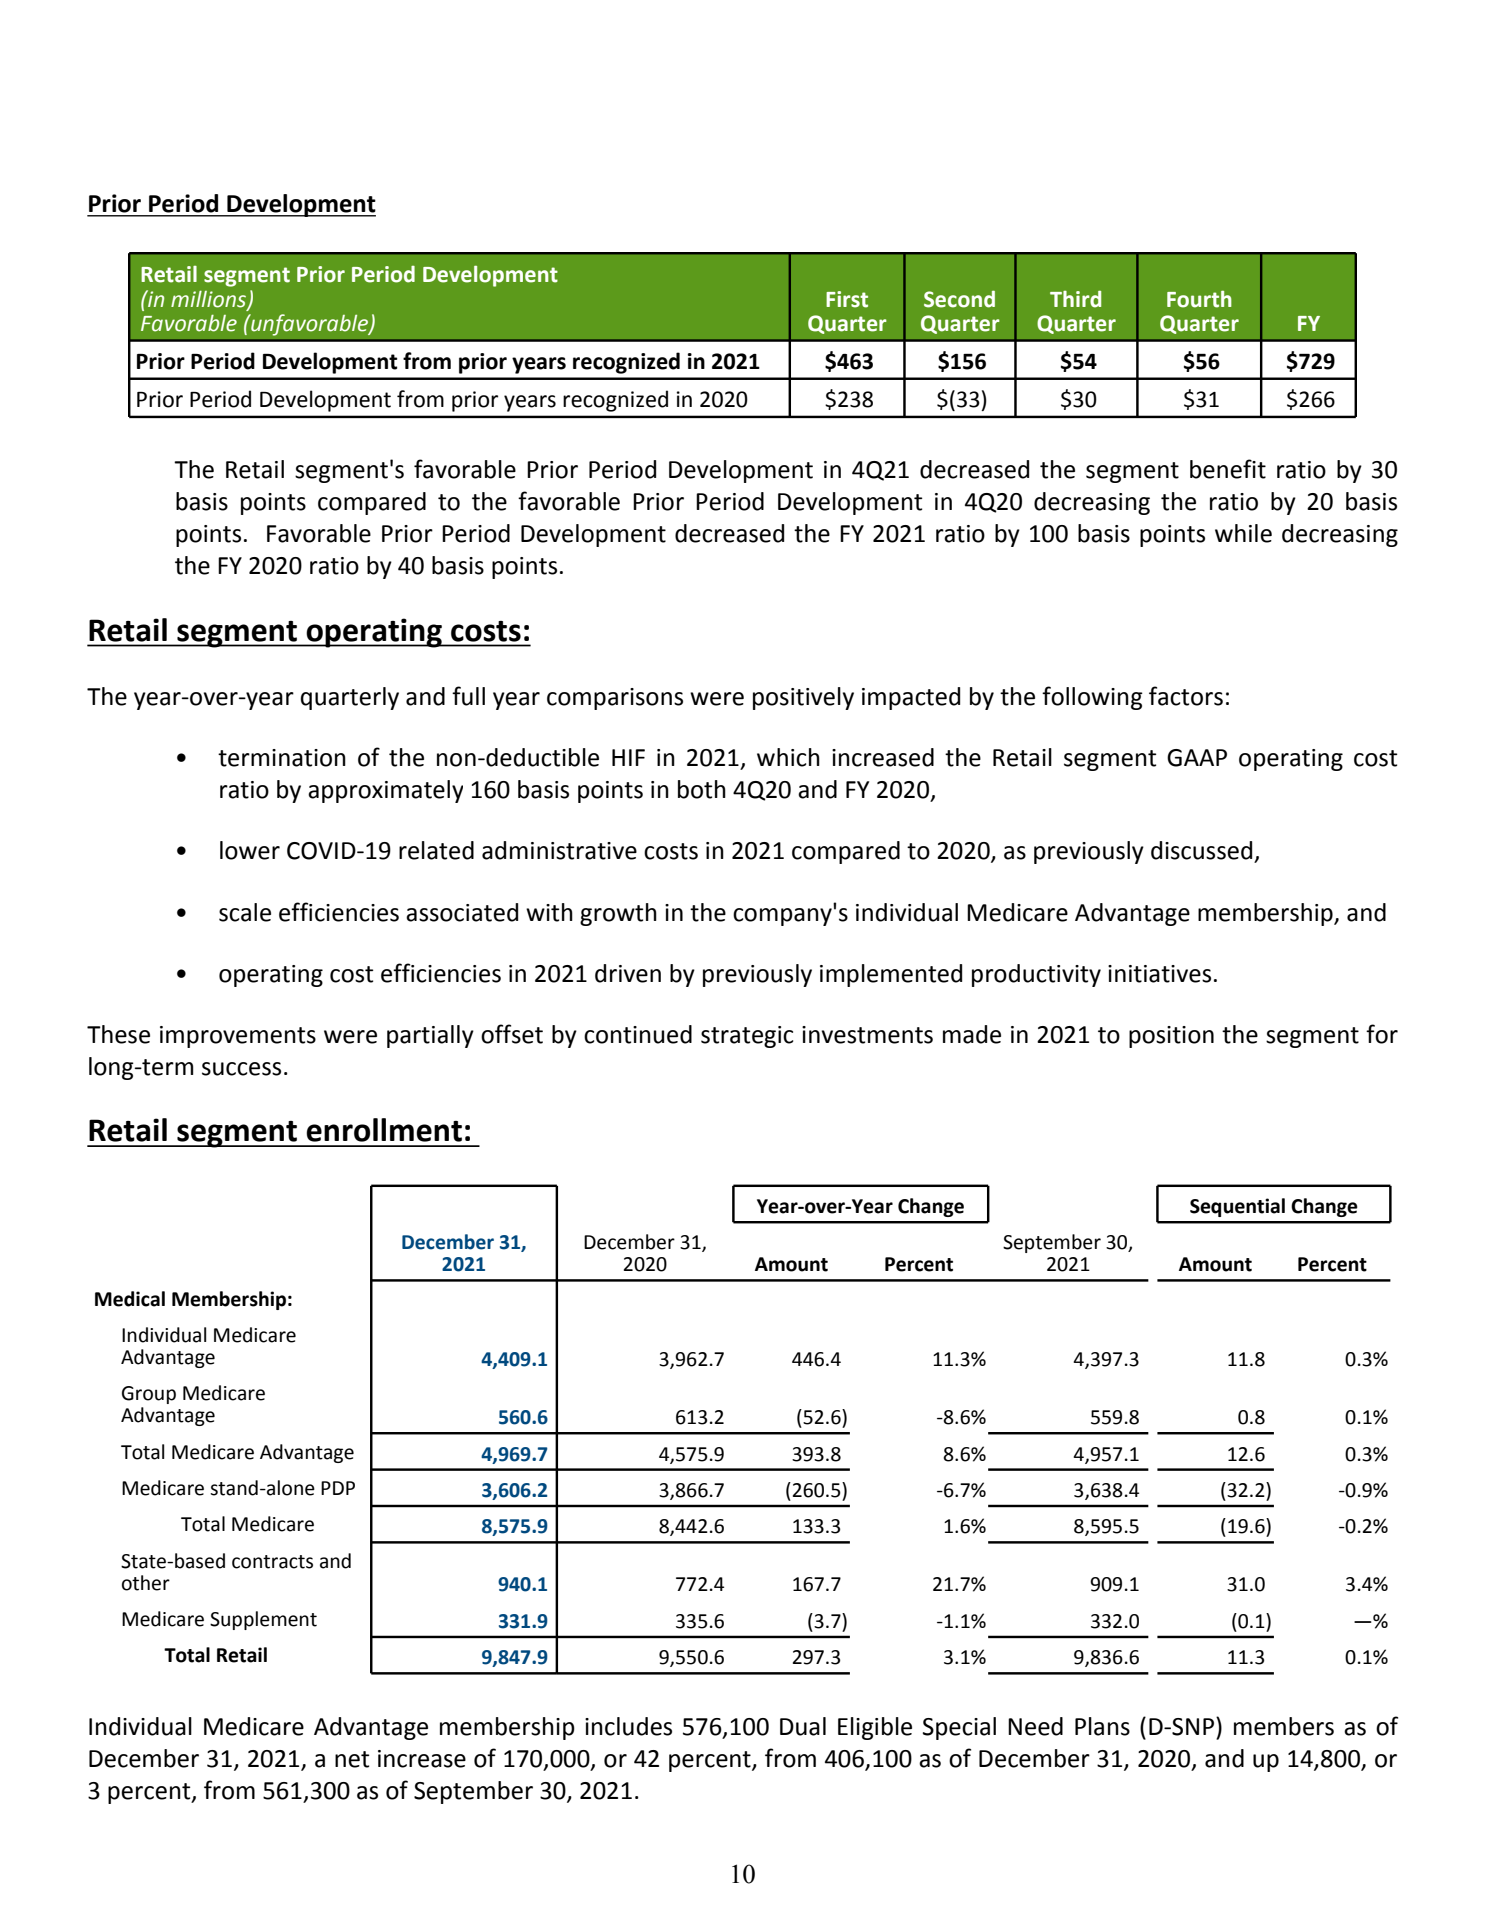 The width and height of the screenshot is (1485, 1921). I want to click on net, so click(352, 1759).
